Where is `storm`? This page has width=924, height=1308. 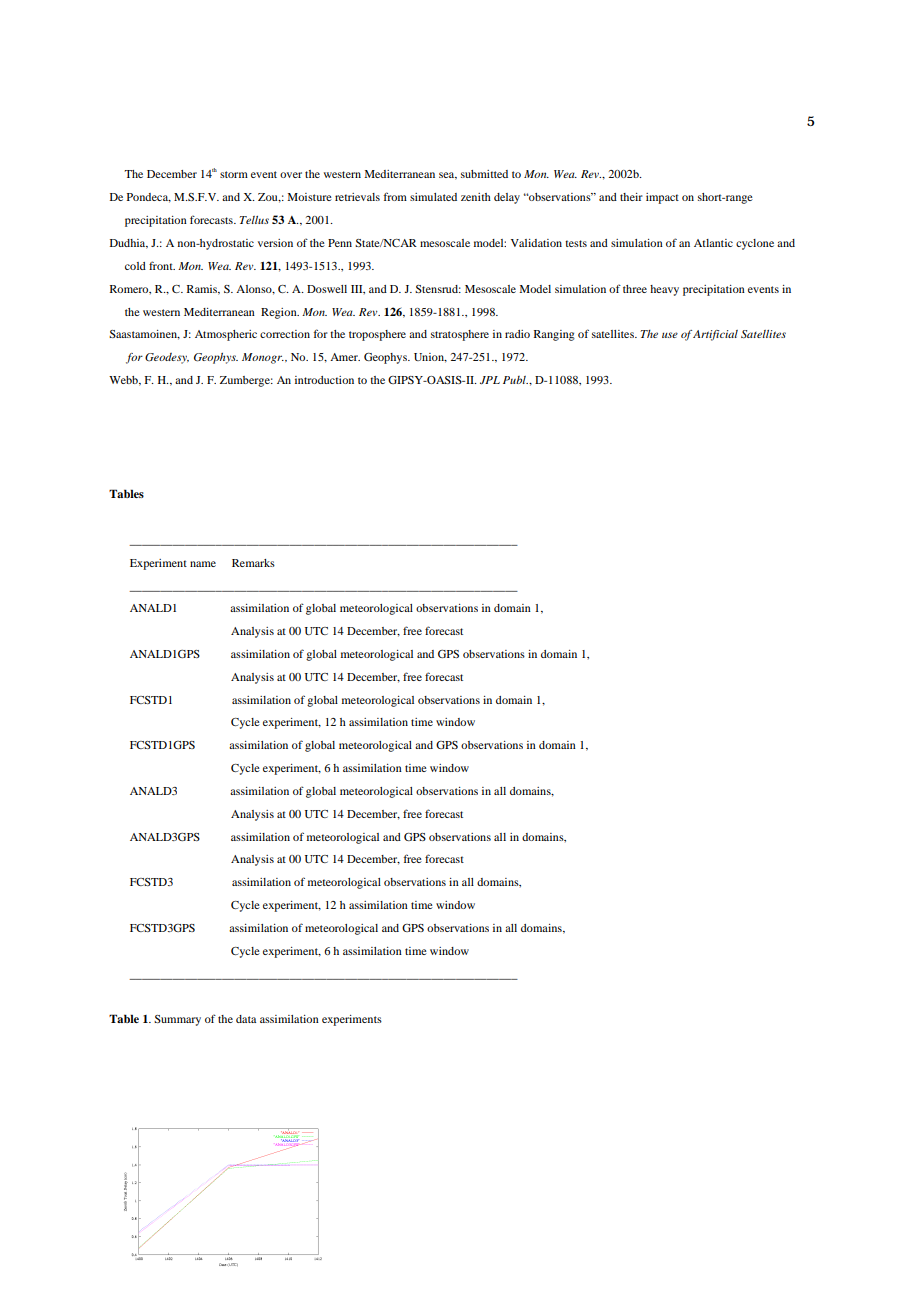 storm is located at coordinates (234, 174).
